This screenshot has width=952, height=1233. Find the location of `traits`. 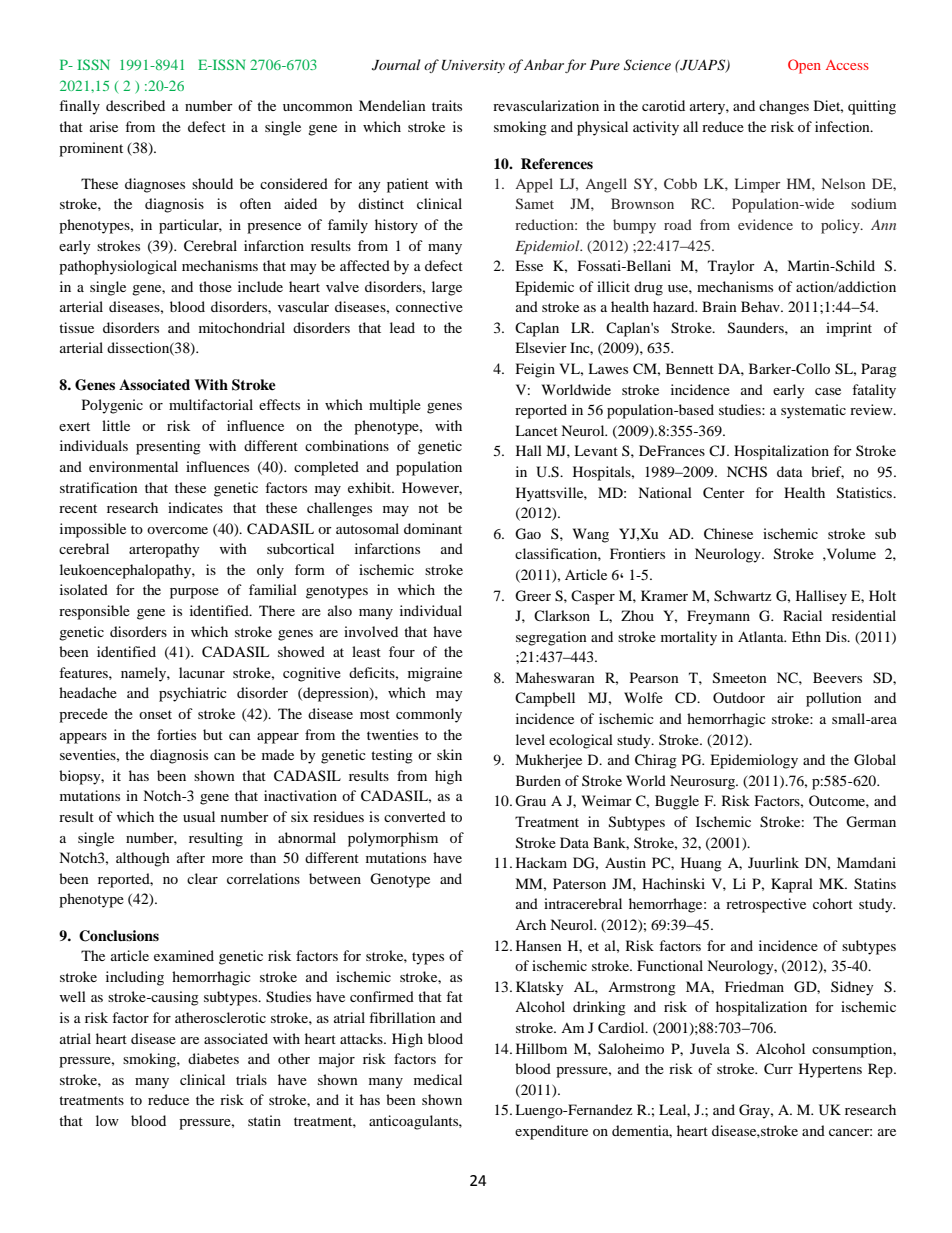

traits is located at coordinates (447, 105).
